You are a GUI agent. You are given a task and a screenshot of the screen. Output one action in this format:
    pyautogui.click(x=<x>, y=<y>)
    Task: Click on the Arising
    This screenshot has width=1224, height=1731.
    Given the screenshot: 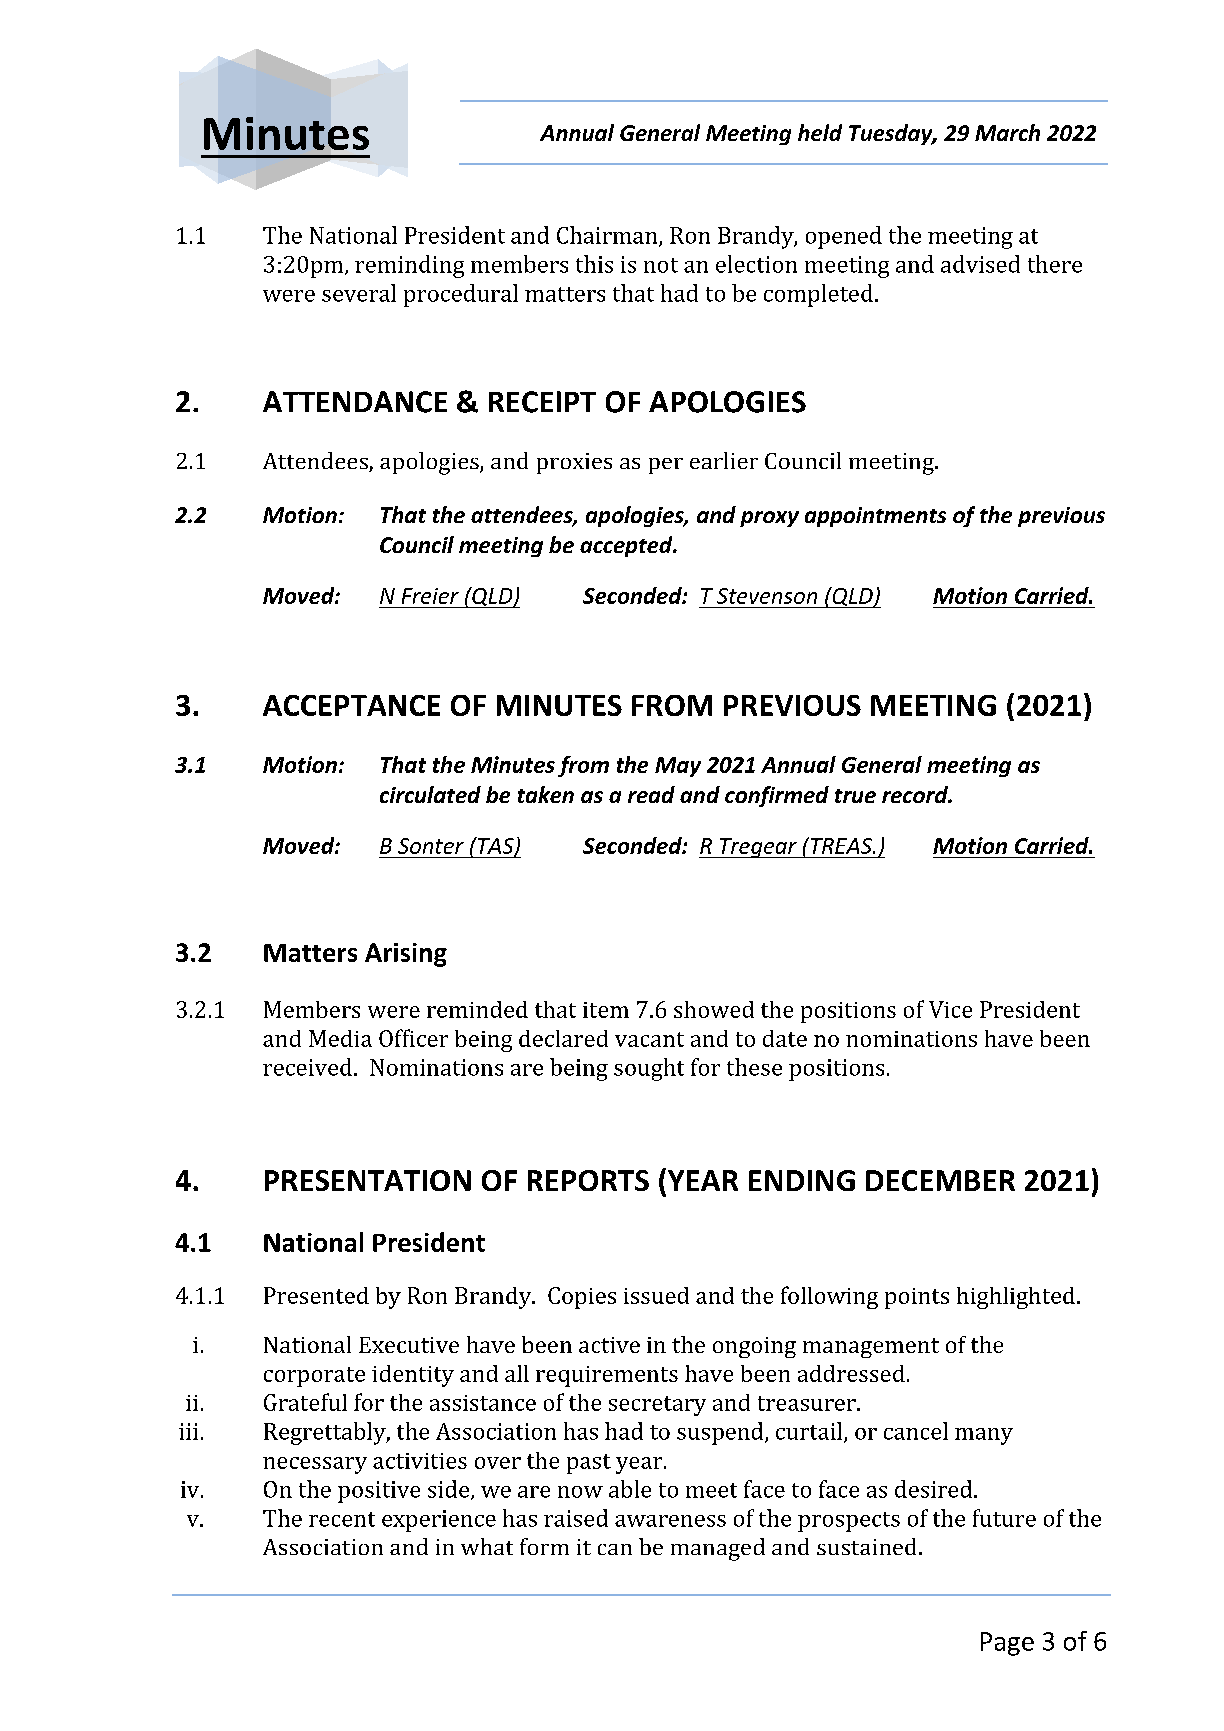 What is the action you would take?
    pyautogui.click(x=406, y=955)
